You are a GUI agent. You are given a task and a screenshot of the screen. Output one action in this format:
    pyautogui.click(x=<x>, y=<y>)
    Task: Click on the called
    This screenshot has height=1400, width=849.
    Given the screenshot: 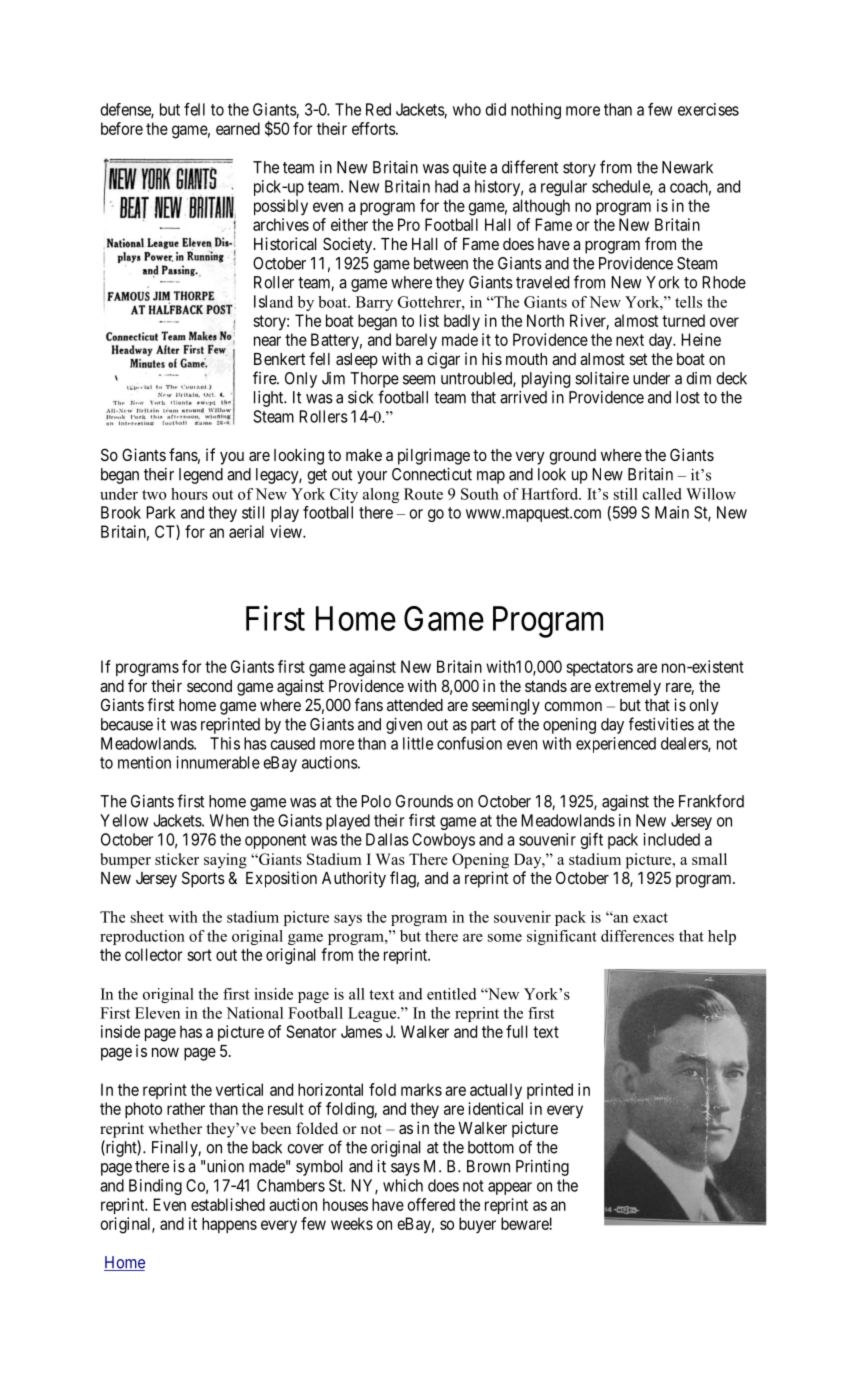 What is the action you would take?
    pyautogui.click(x=662, y=494)
